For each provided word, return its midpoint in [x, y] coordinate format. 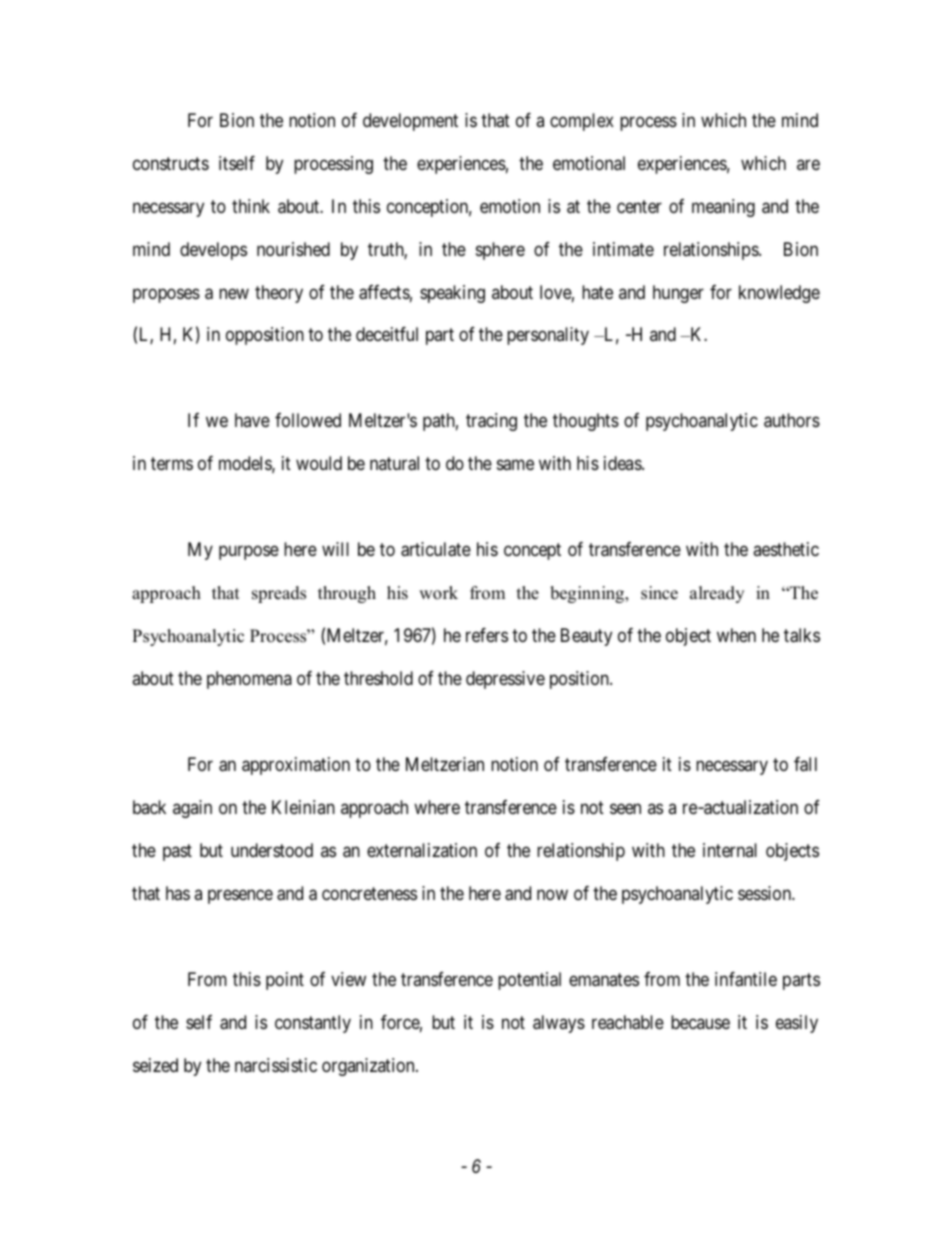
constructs [171, 163]
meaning [723, 208]
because [700, 1022]
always [559, 1024]
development [410, 122]
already [717, 594]
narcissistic [276, 1065]
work [438, 593]
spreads [279, 594]
